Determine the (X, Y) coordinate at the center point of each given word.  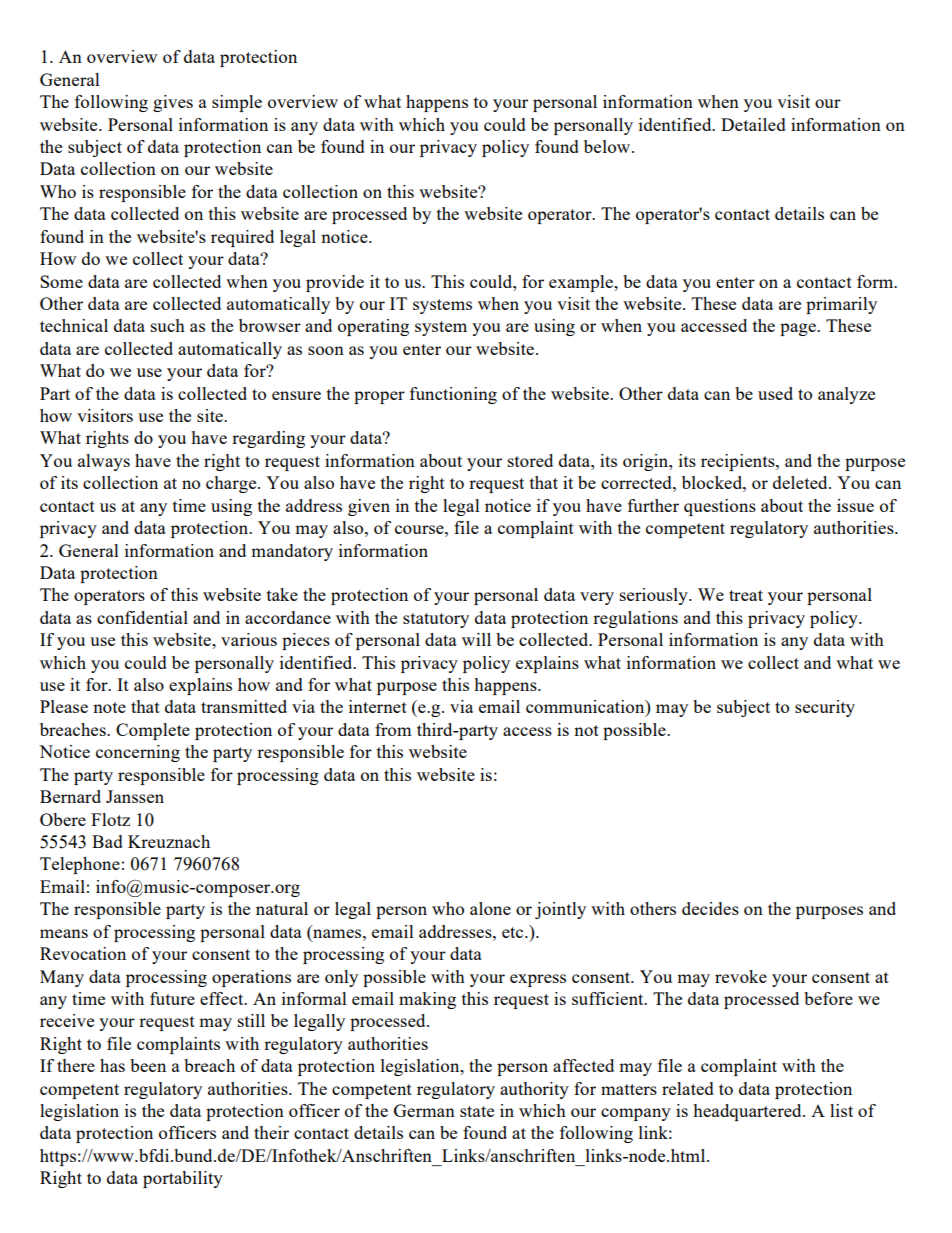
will (476, 639)
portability (183, 1179)
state (477, 1111)
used (775, 393)
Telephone (80, 865)
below (608, 146)
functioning (453, 395)
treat (746, 595)
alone (490, 908)
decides (710, 908)
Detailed (753, 124)
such (168, 325)
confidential (142, 617)
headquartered (748, 1112)
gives (173, 103)
